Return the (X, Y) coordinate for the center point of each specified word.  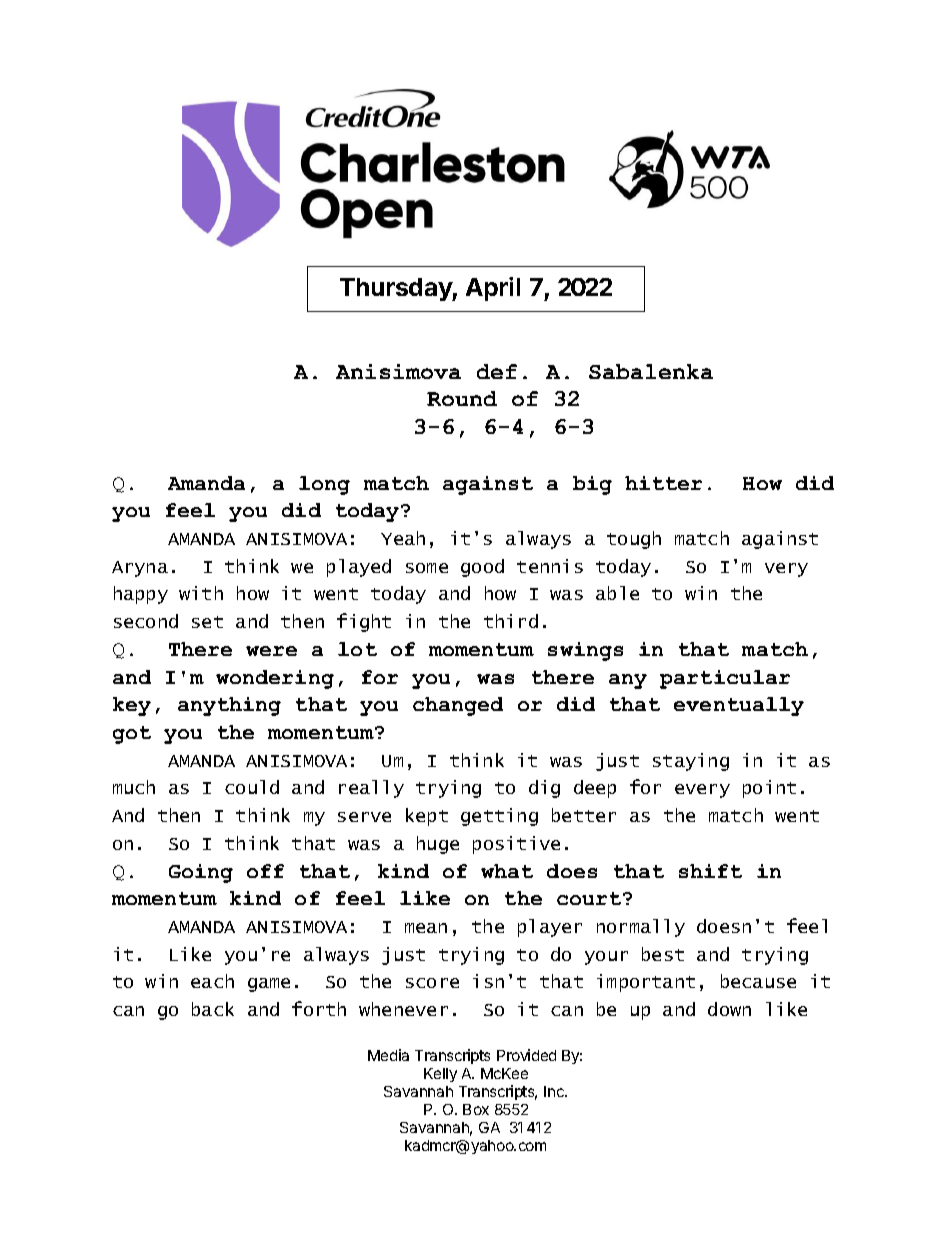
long (324, 485)
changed (458, 706)
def (497, 371)
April (493, 289)
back (213, 1009)
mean (426, 928)
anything (229, 706)
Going (201, 873)
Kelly (440, 1075)
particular (725, 679)
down (729, 1009)
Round (462, 398)
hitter (663, 483)
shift (710, 871)
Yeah (403, 538)
